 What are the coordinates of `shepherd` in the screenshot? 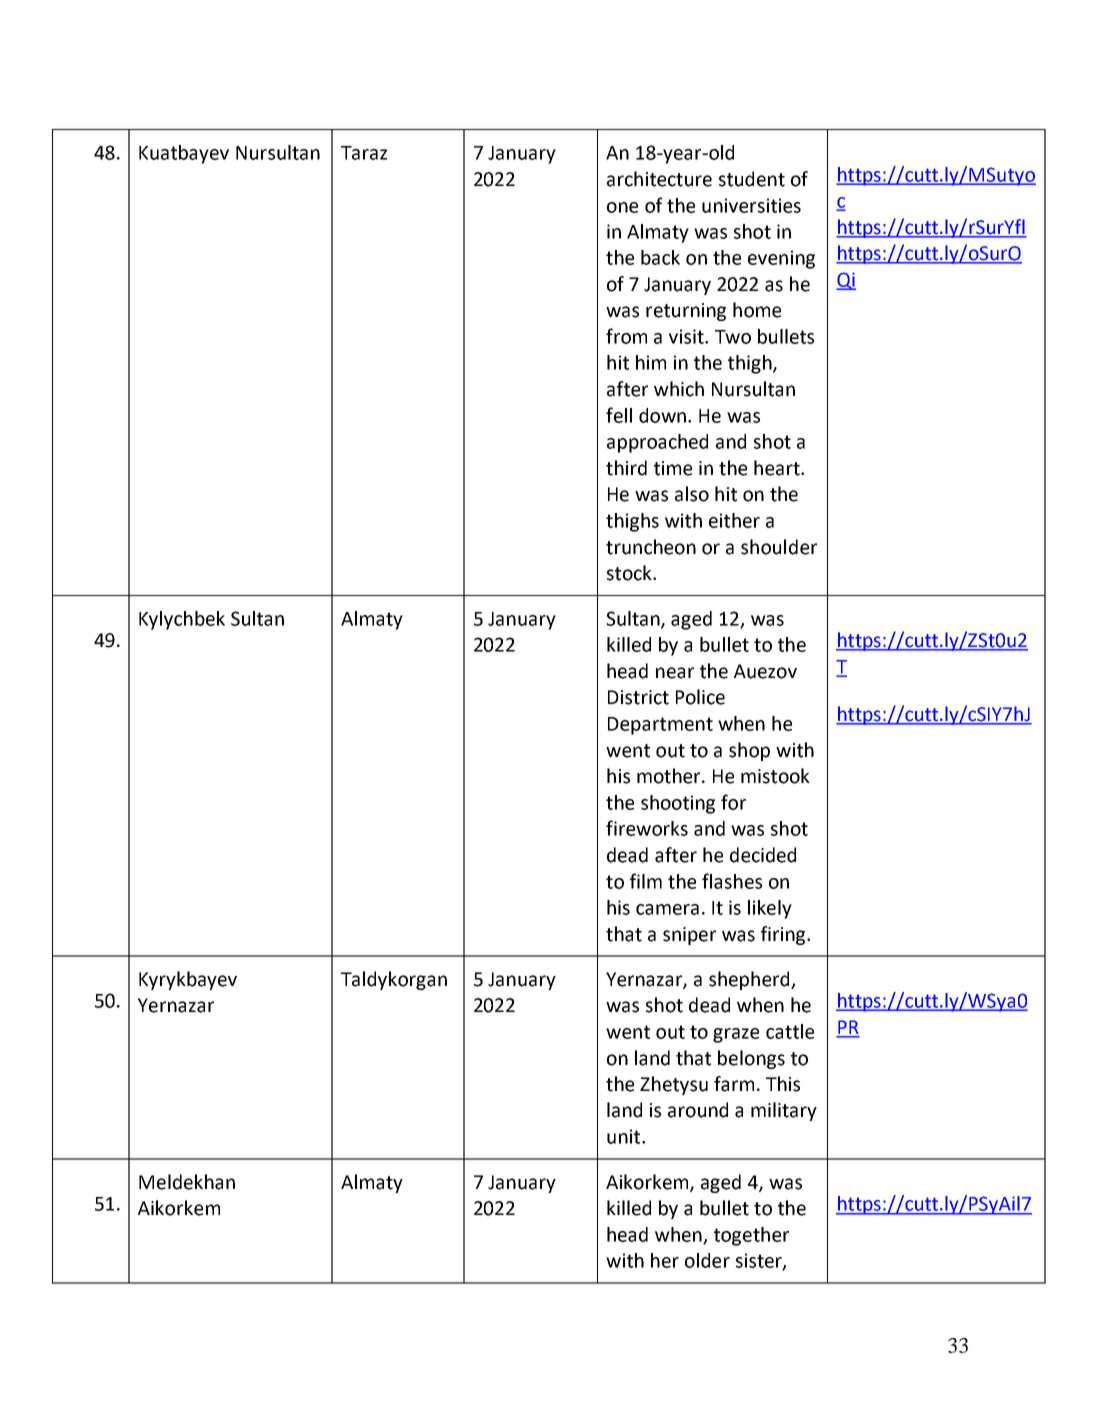 It's located at (750, 980).
